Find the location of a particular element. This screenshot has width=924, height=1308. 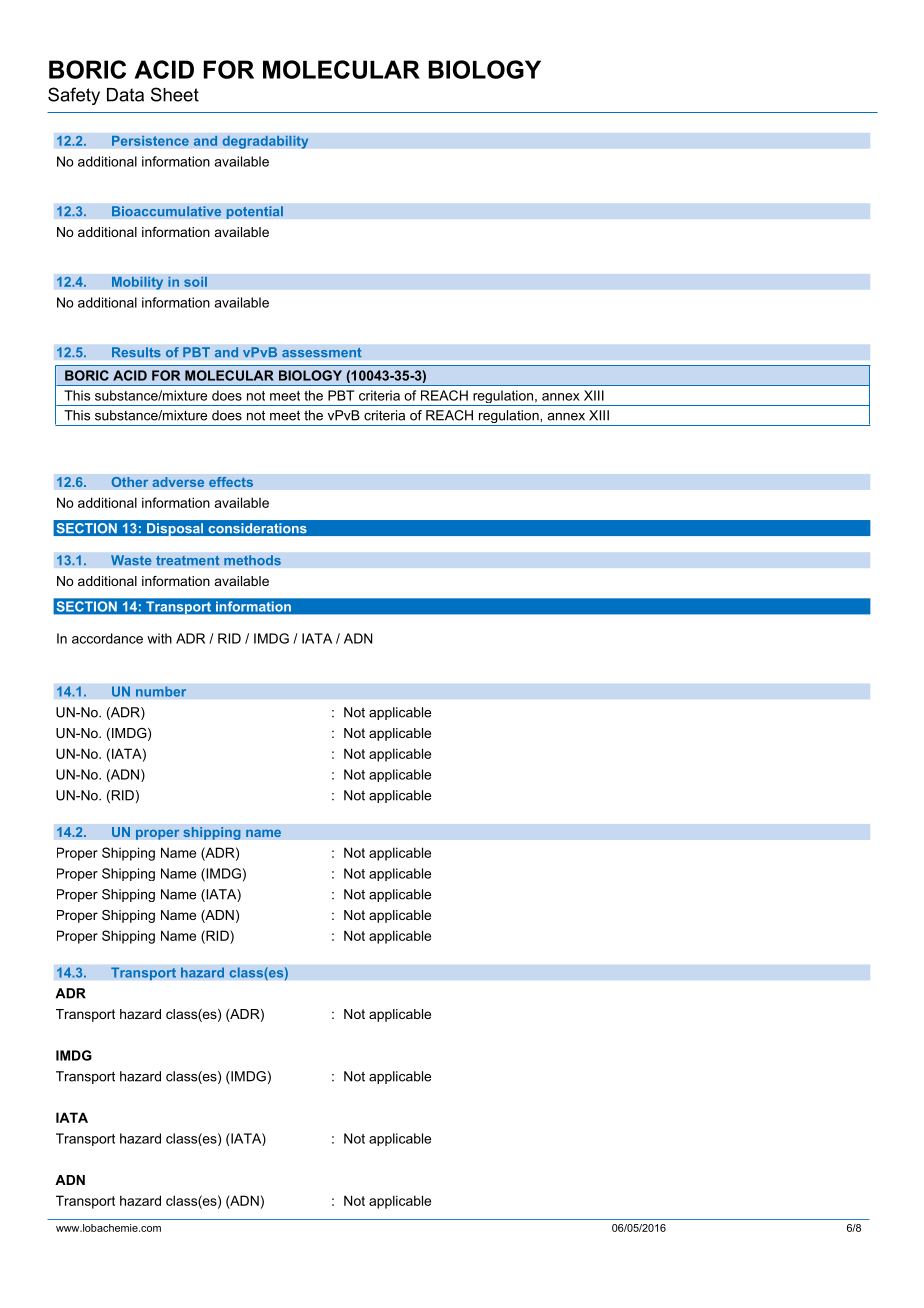

potential is located at coordinates (254, 212).
